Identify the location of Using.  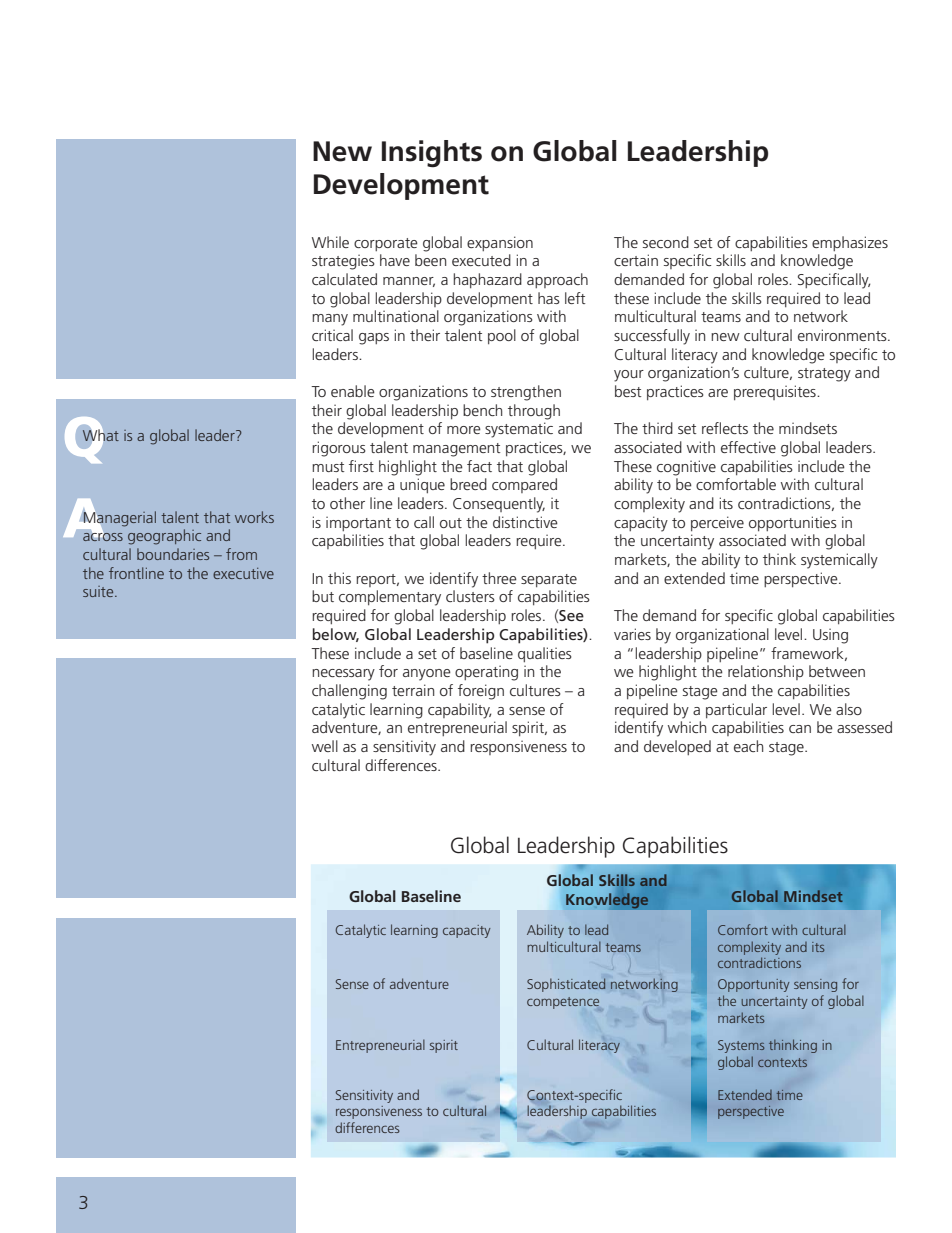
(830, 636).
